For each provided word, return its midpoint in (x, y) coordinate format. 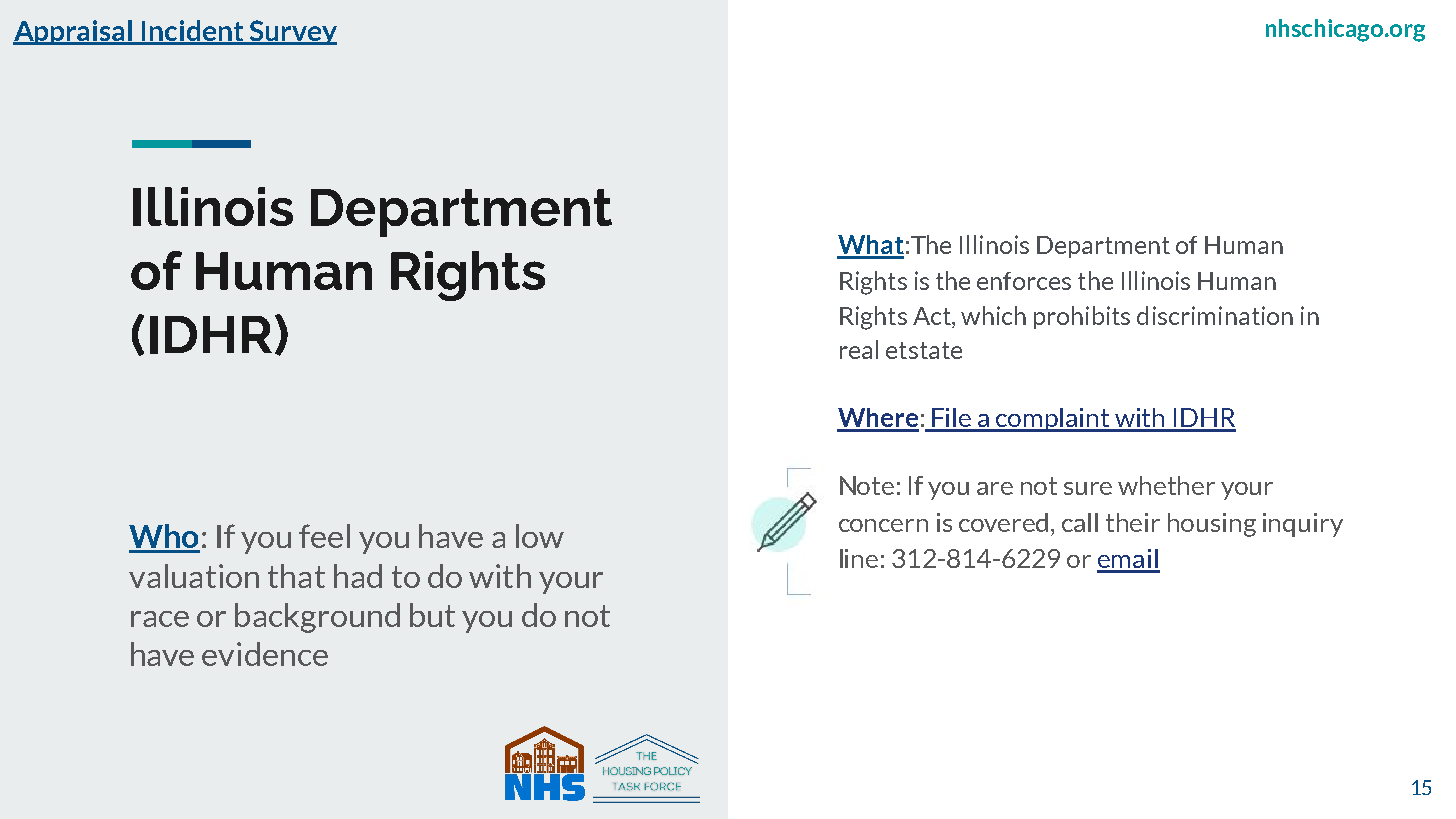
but (432, 615)
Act (933, 316)
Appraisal (74, 32)
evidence (265, 654)
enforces (1024, 281)
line (859, 558)
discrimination (1215, 315)
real (859, 349)
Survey (292, 32)
